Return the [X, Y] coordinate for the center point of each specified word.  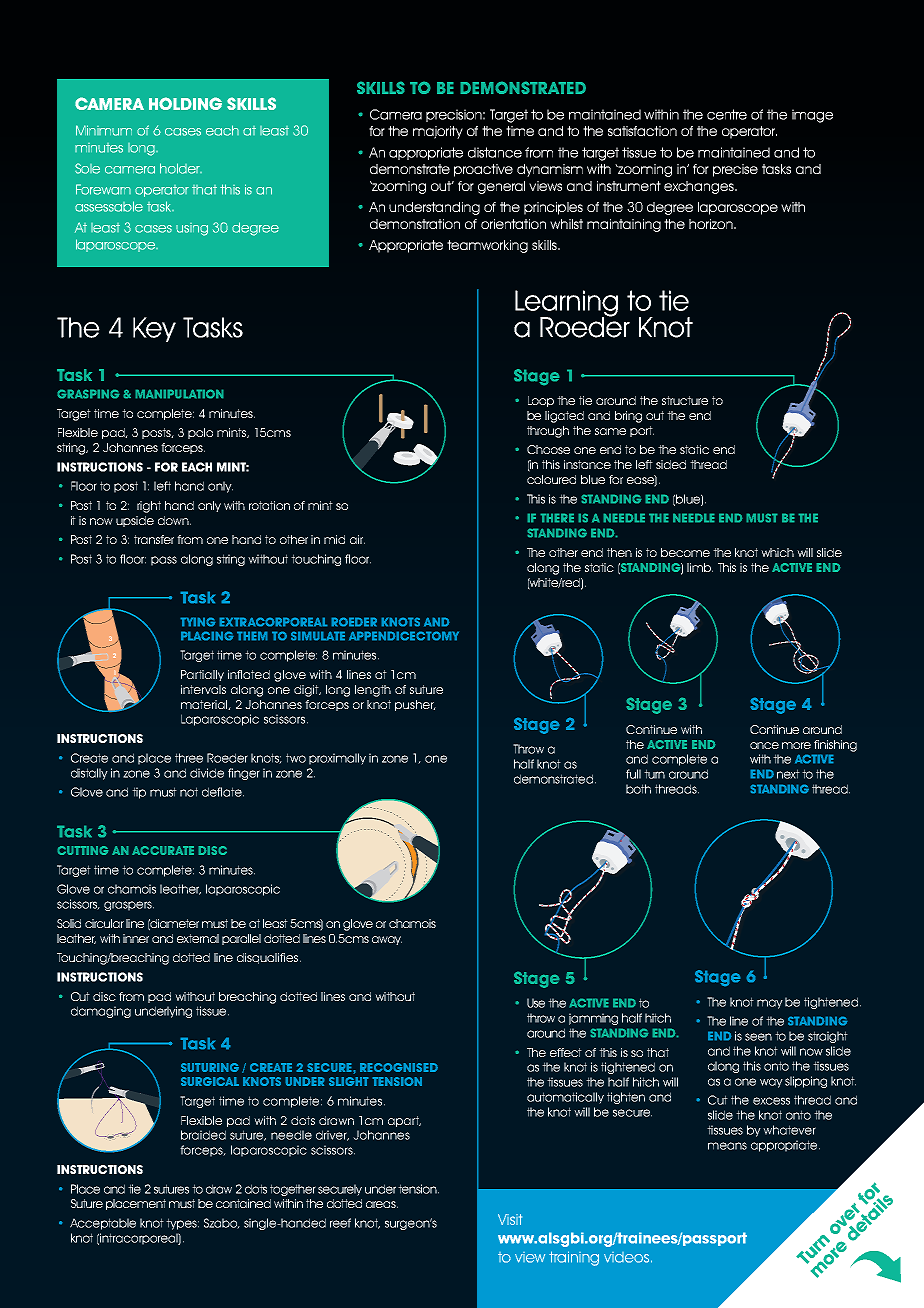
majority [438, 132]
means [727, 1146]
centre [727, 114]
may [770, 1004]
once [764, 745]
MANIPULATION [179, 394]
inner [136, 938]
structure [685, 400]
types [182, 1224]
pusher [415, 705]
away [387, 940]
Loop [541, 401]
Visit [510, 1219]
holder [181, 168]
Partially [202, 675]
